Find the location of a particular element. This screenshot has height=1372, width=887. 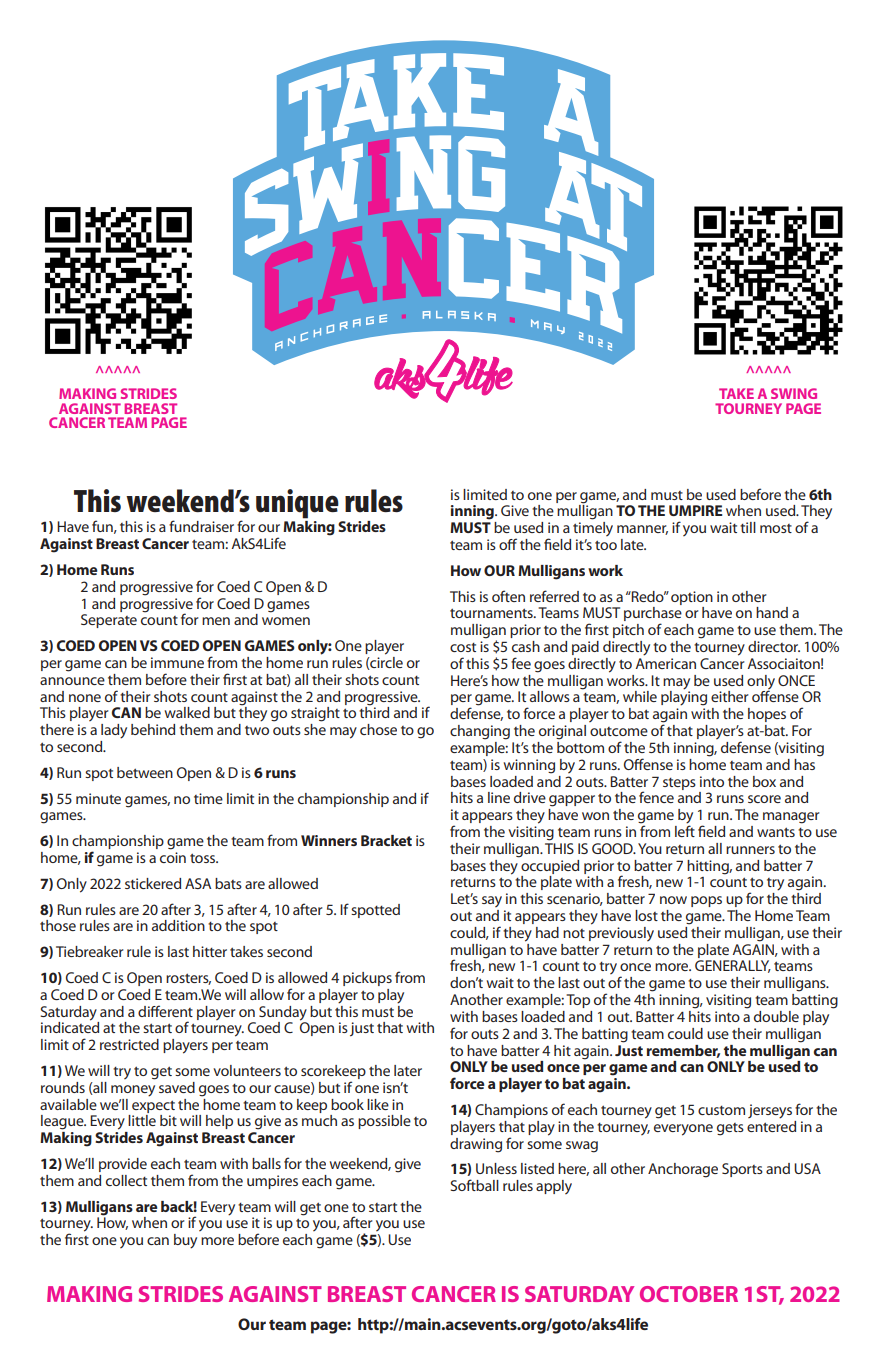

SWING is located at coordinates (794, 393).
